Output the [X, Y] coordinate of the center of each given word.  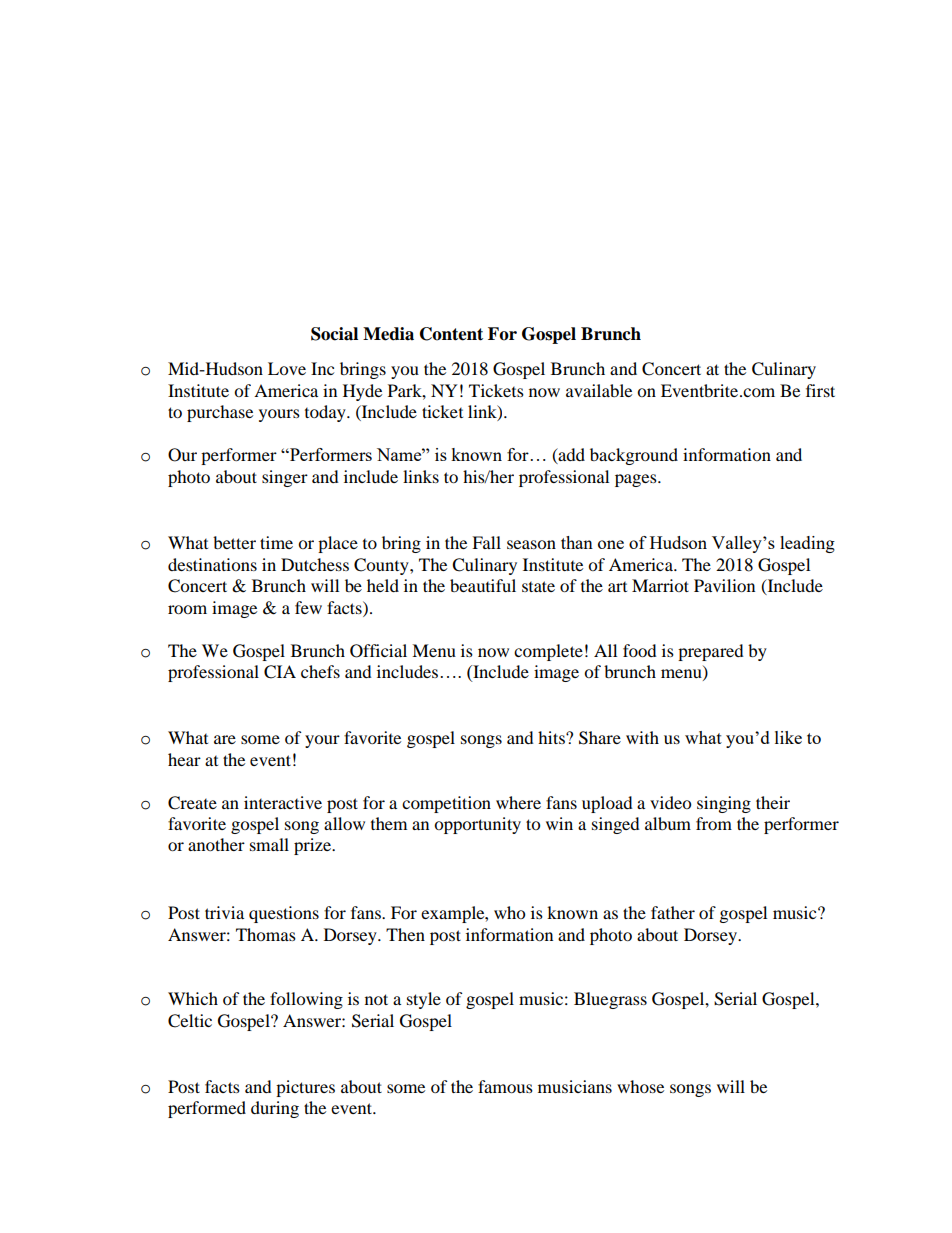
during [275, 1109]
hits [552, 737]
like [788, 737]
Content [451, 334]
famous [505, 1086]
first [820, 390]
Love [287, 368]
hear [184, 759]
